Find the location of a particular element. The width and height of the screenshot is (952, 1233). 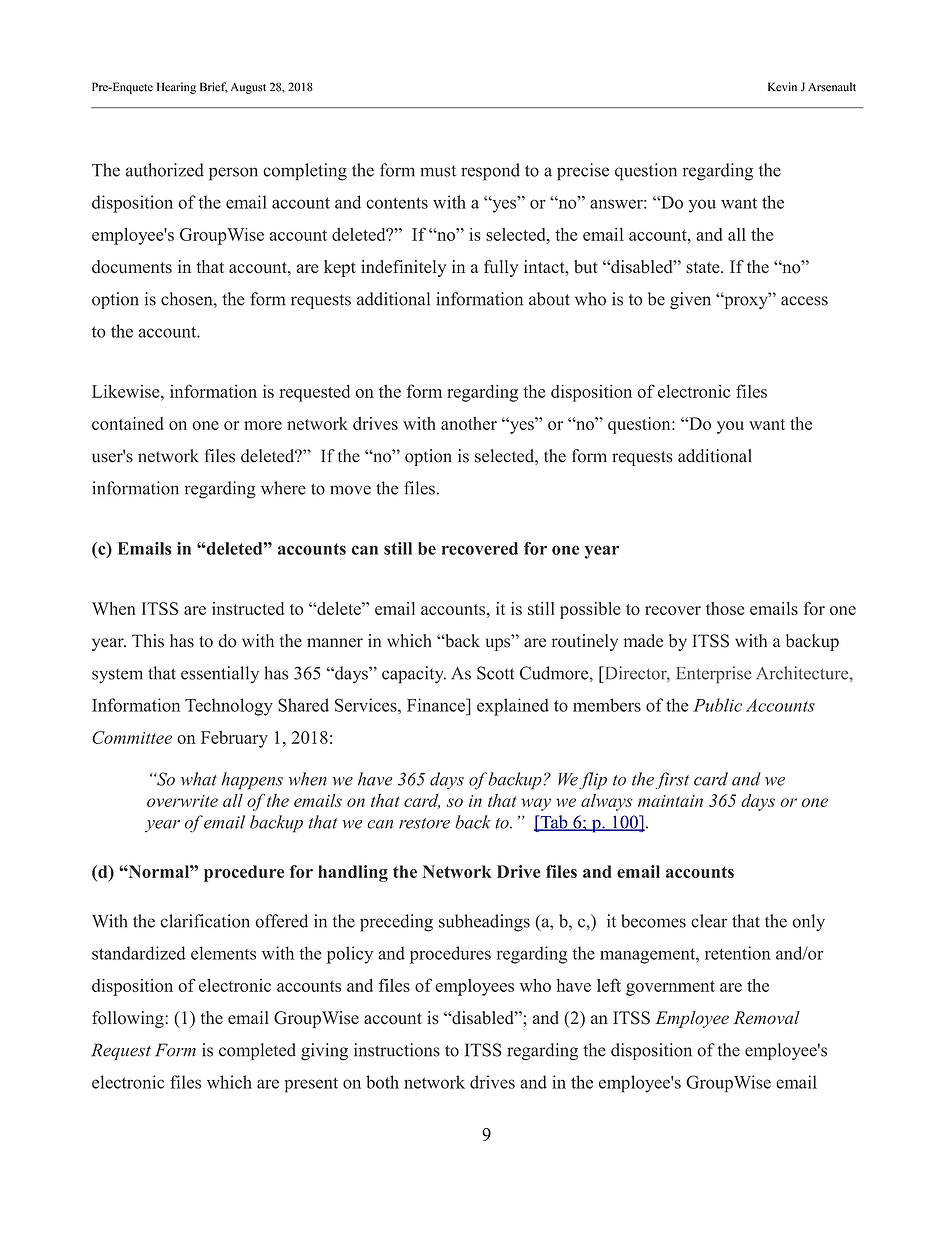

instructions is located at coordinates (397, 1050).
